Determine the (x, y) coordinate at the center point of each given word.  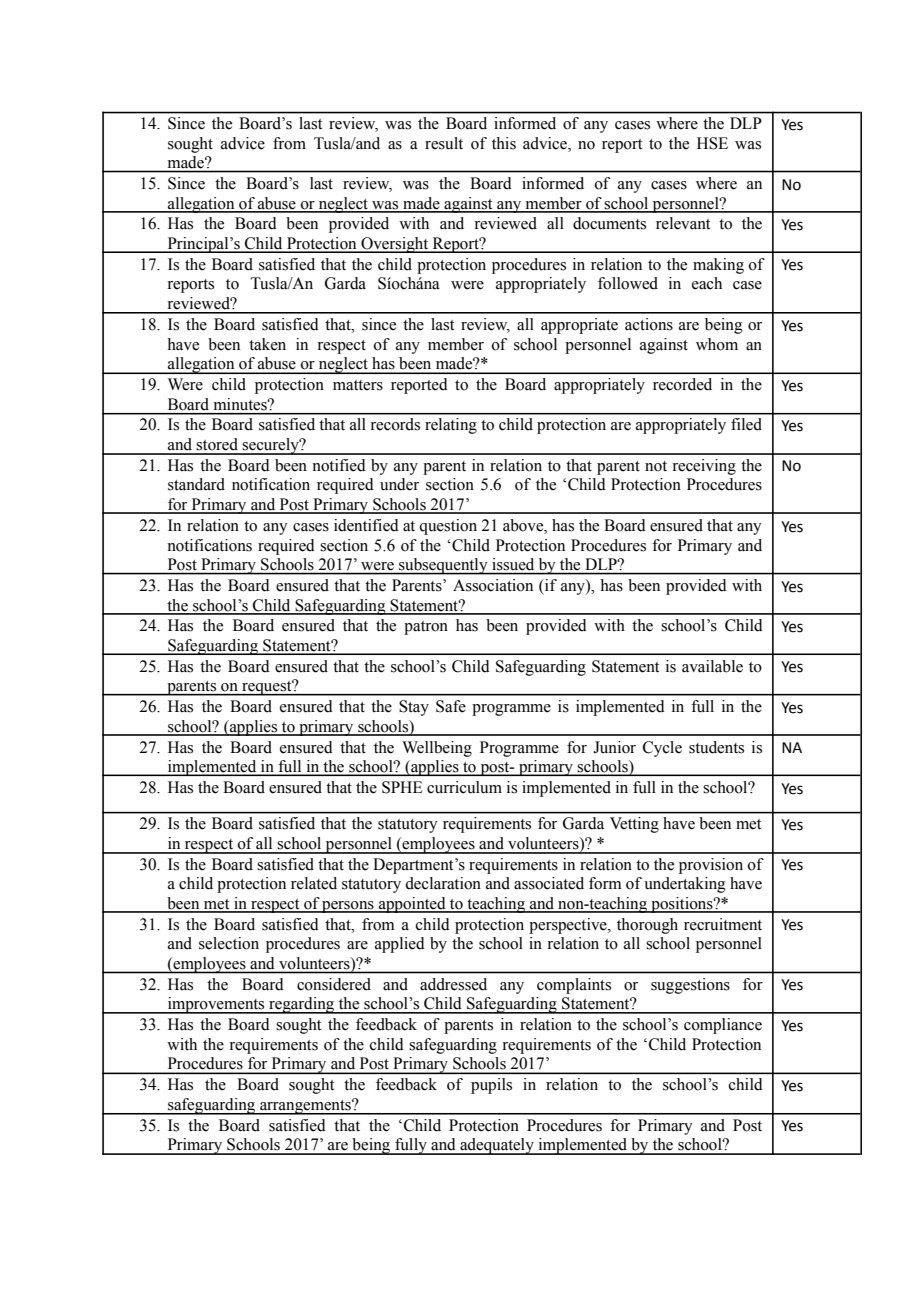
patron (426, 628)
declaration (443, 883)
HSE (712, 143)
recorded (682, 384)
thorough (647, 926)
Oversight (395, 245)
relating (451, 426)
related (314, 883)
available (712, 666)
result (444, 143)
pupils (491, 1086)
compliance (723, 1026)
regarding (302, 1005)
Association (493, 585)
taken (267, 344)
